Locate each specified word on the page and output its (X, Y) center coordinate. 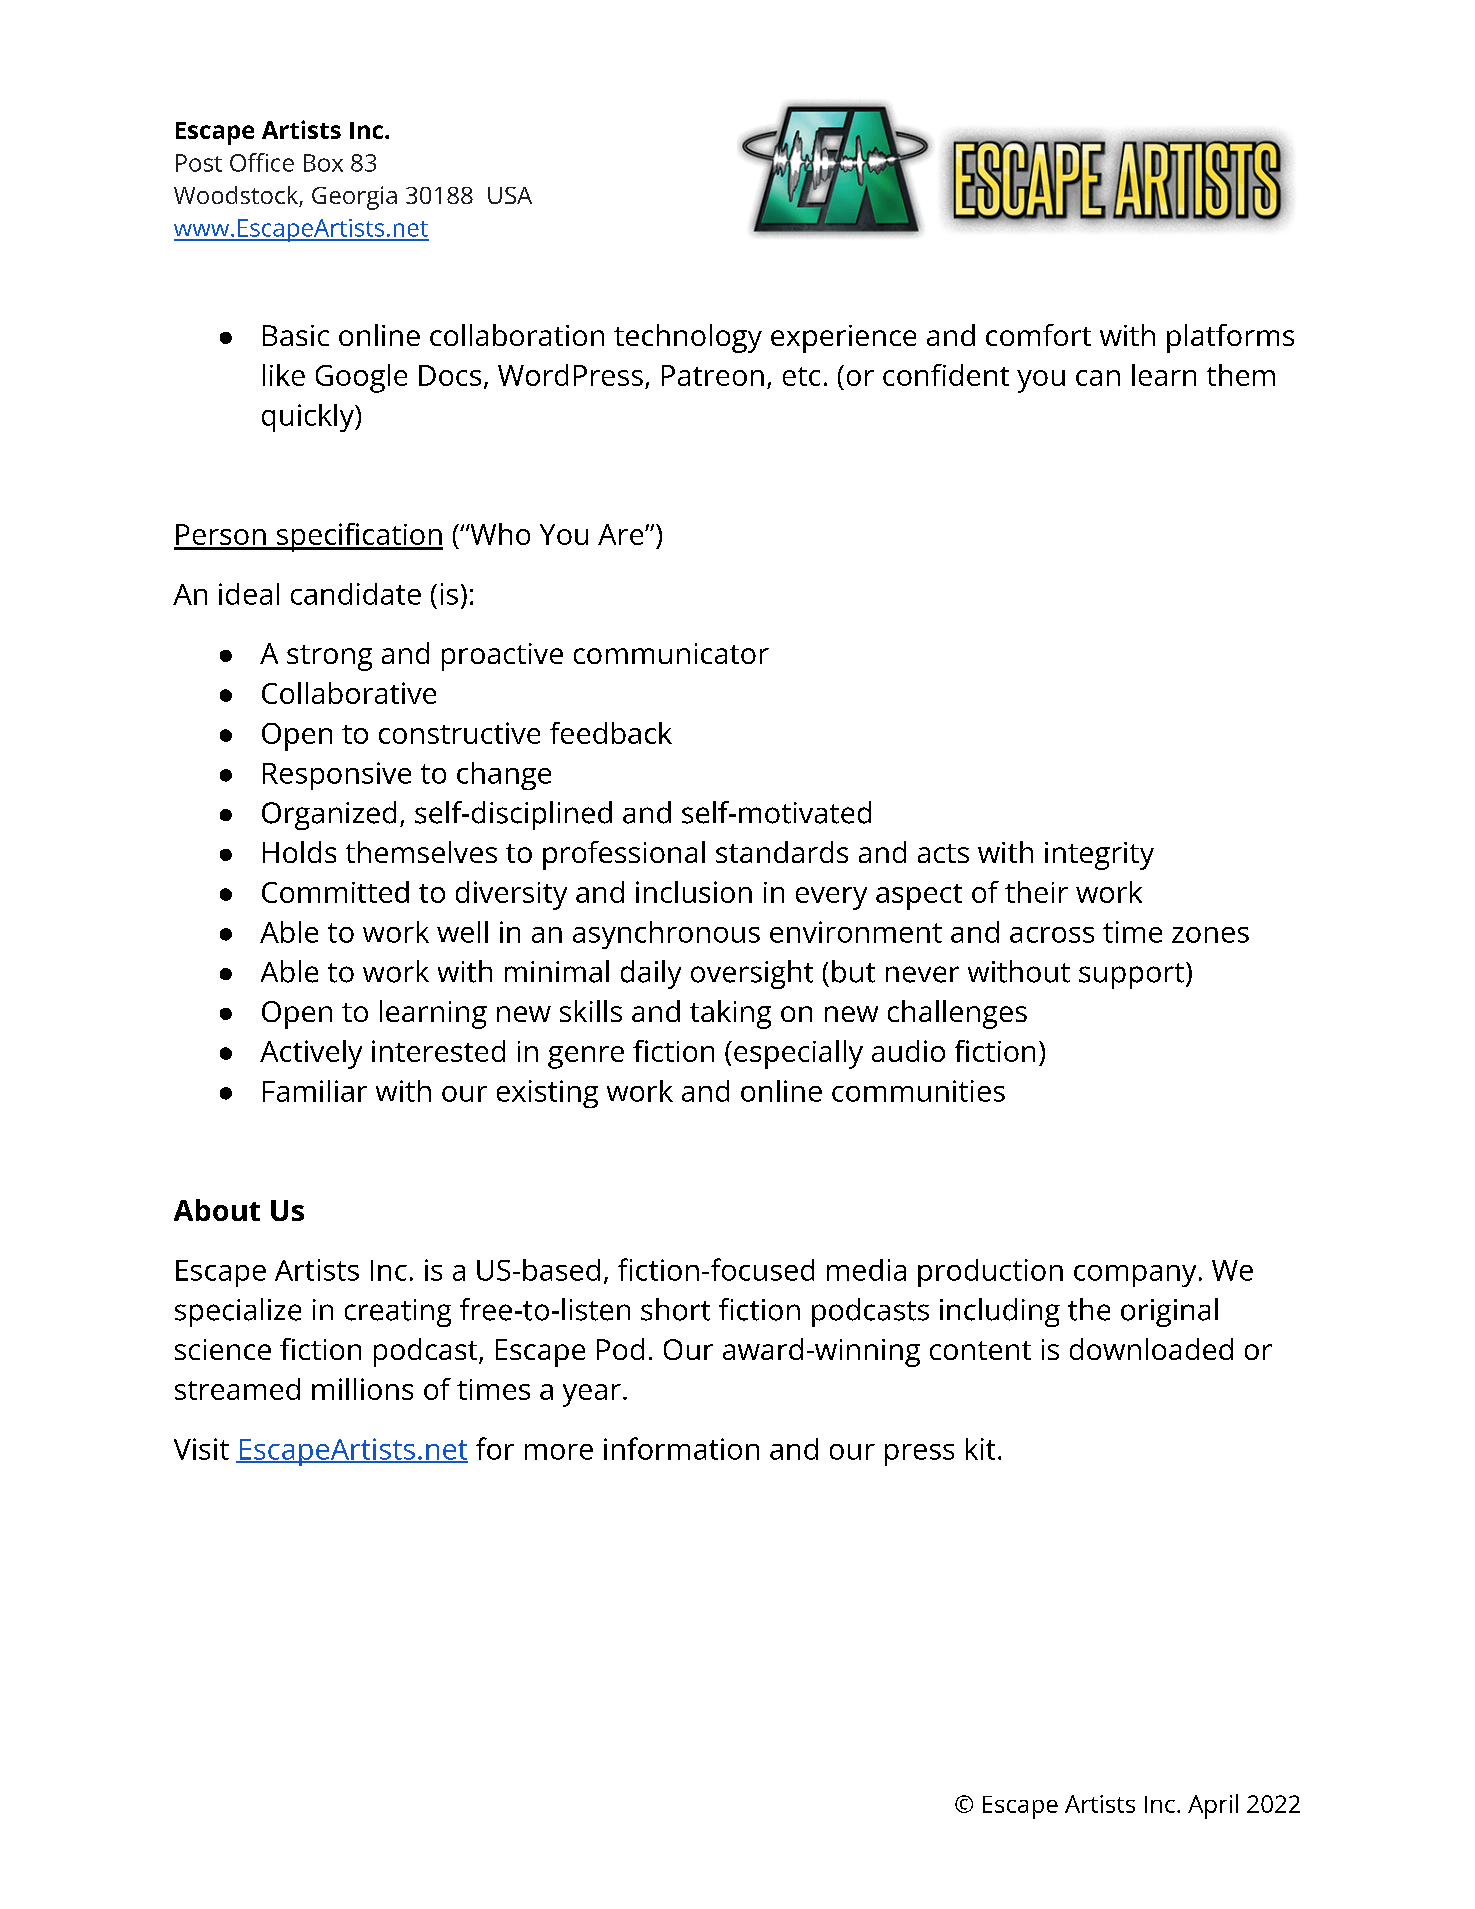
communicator (671, 653)
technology (688, 338)
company (1135, 1276)
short (675, 1309)
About (217, 1210)
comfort (1038, 335)
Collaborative (349, 693)
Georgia (354, 198)
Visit (201, 1449)
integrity (1099, 856)
